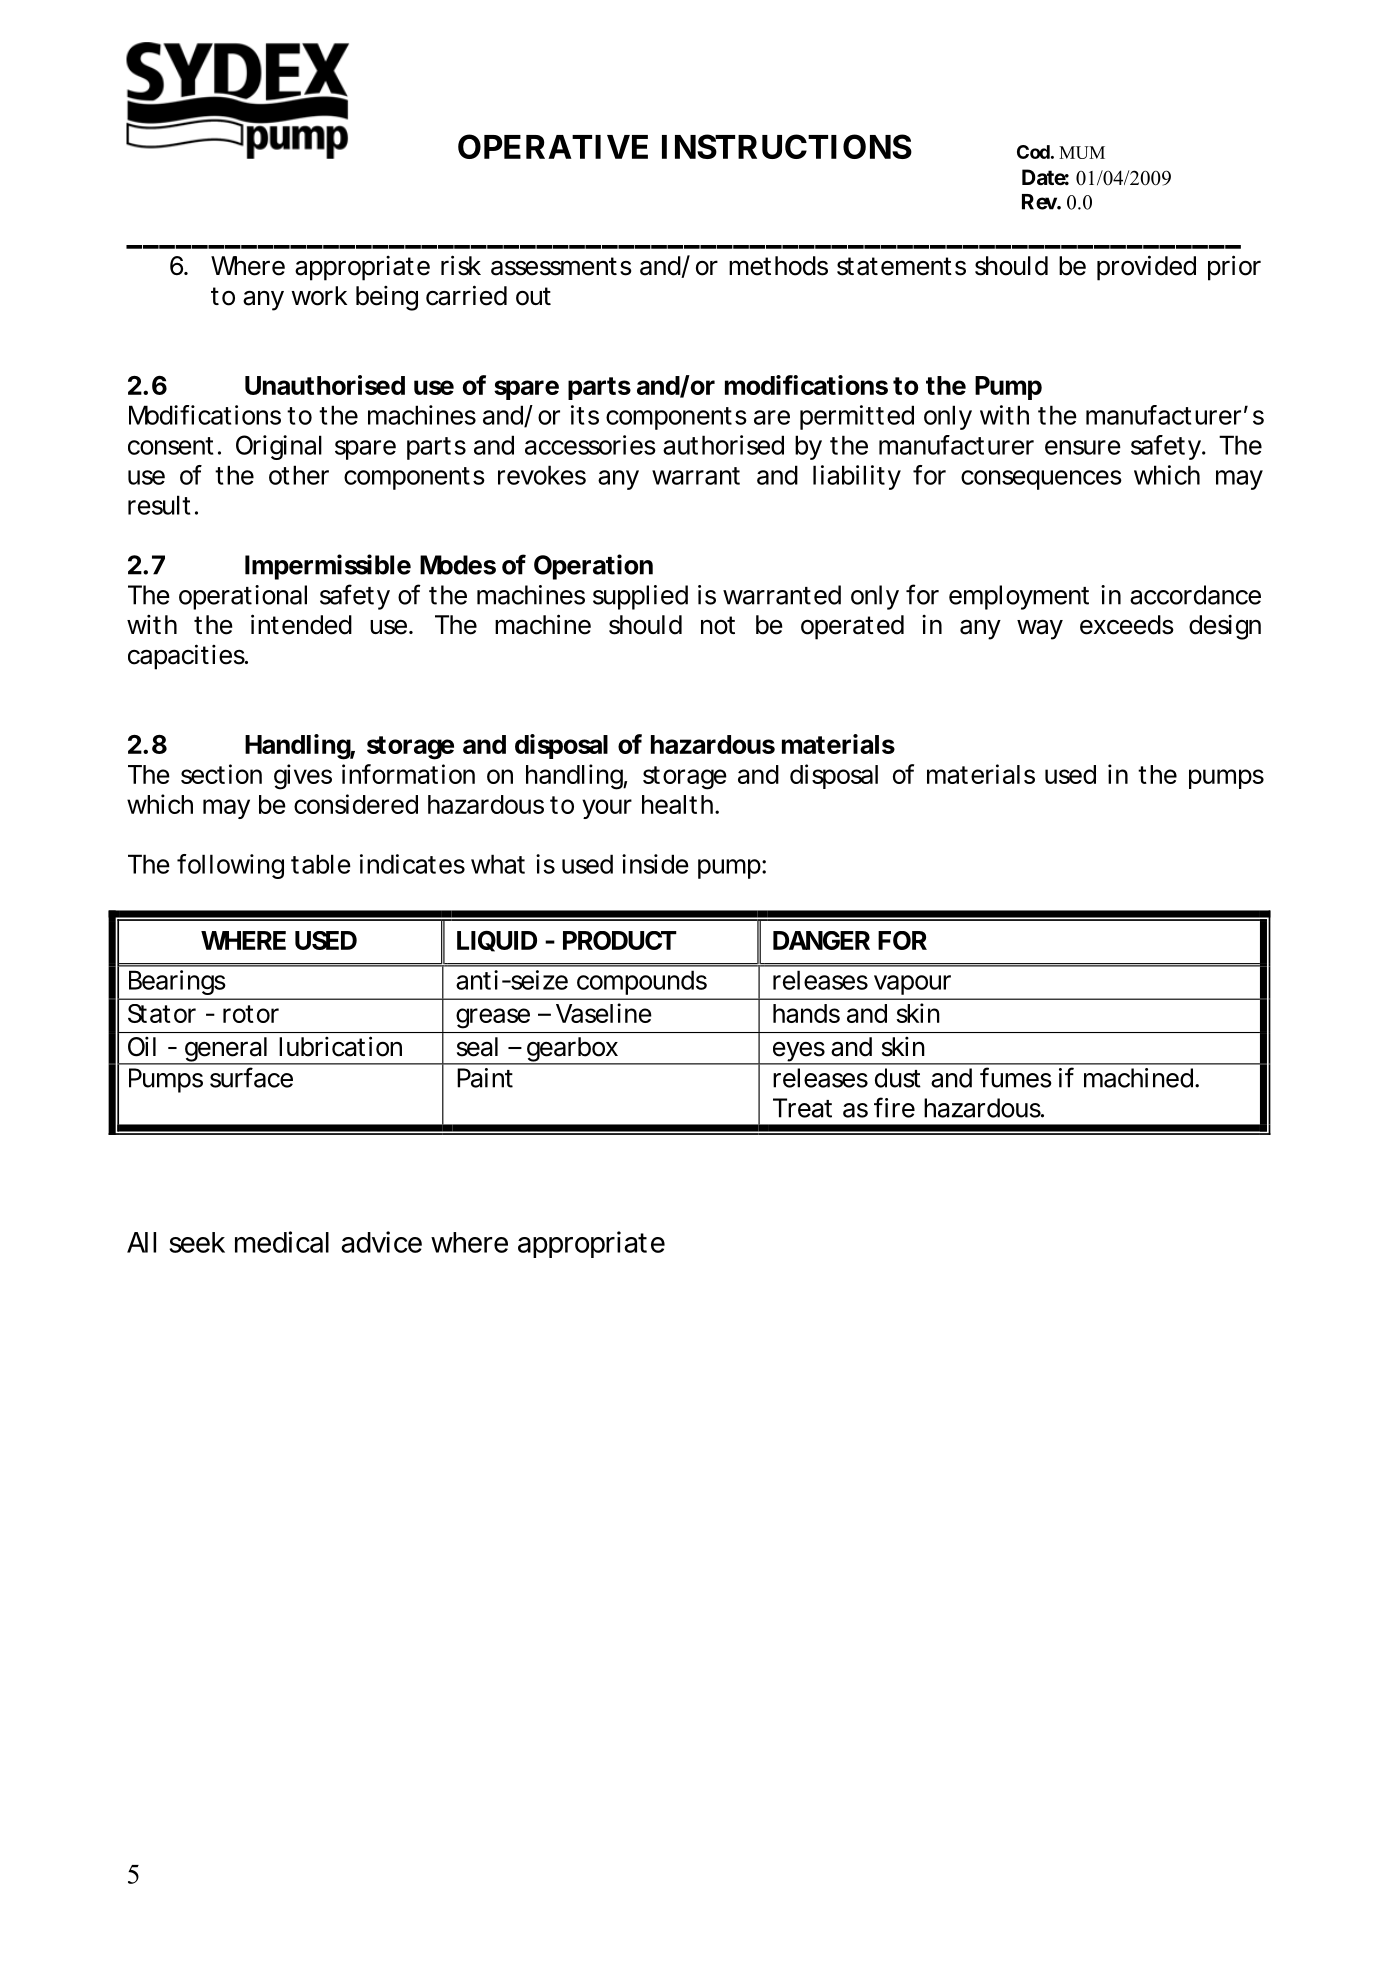 The width and height of the page is (1394, 1973). Describe the element at coordinates (319, 296) in the page. I see `work` at that location.
